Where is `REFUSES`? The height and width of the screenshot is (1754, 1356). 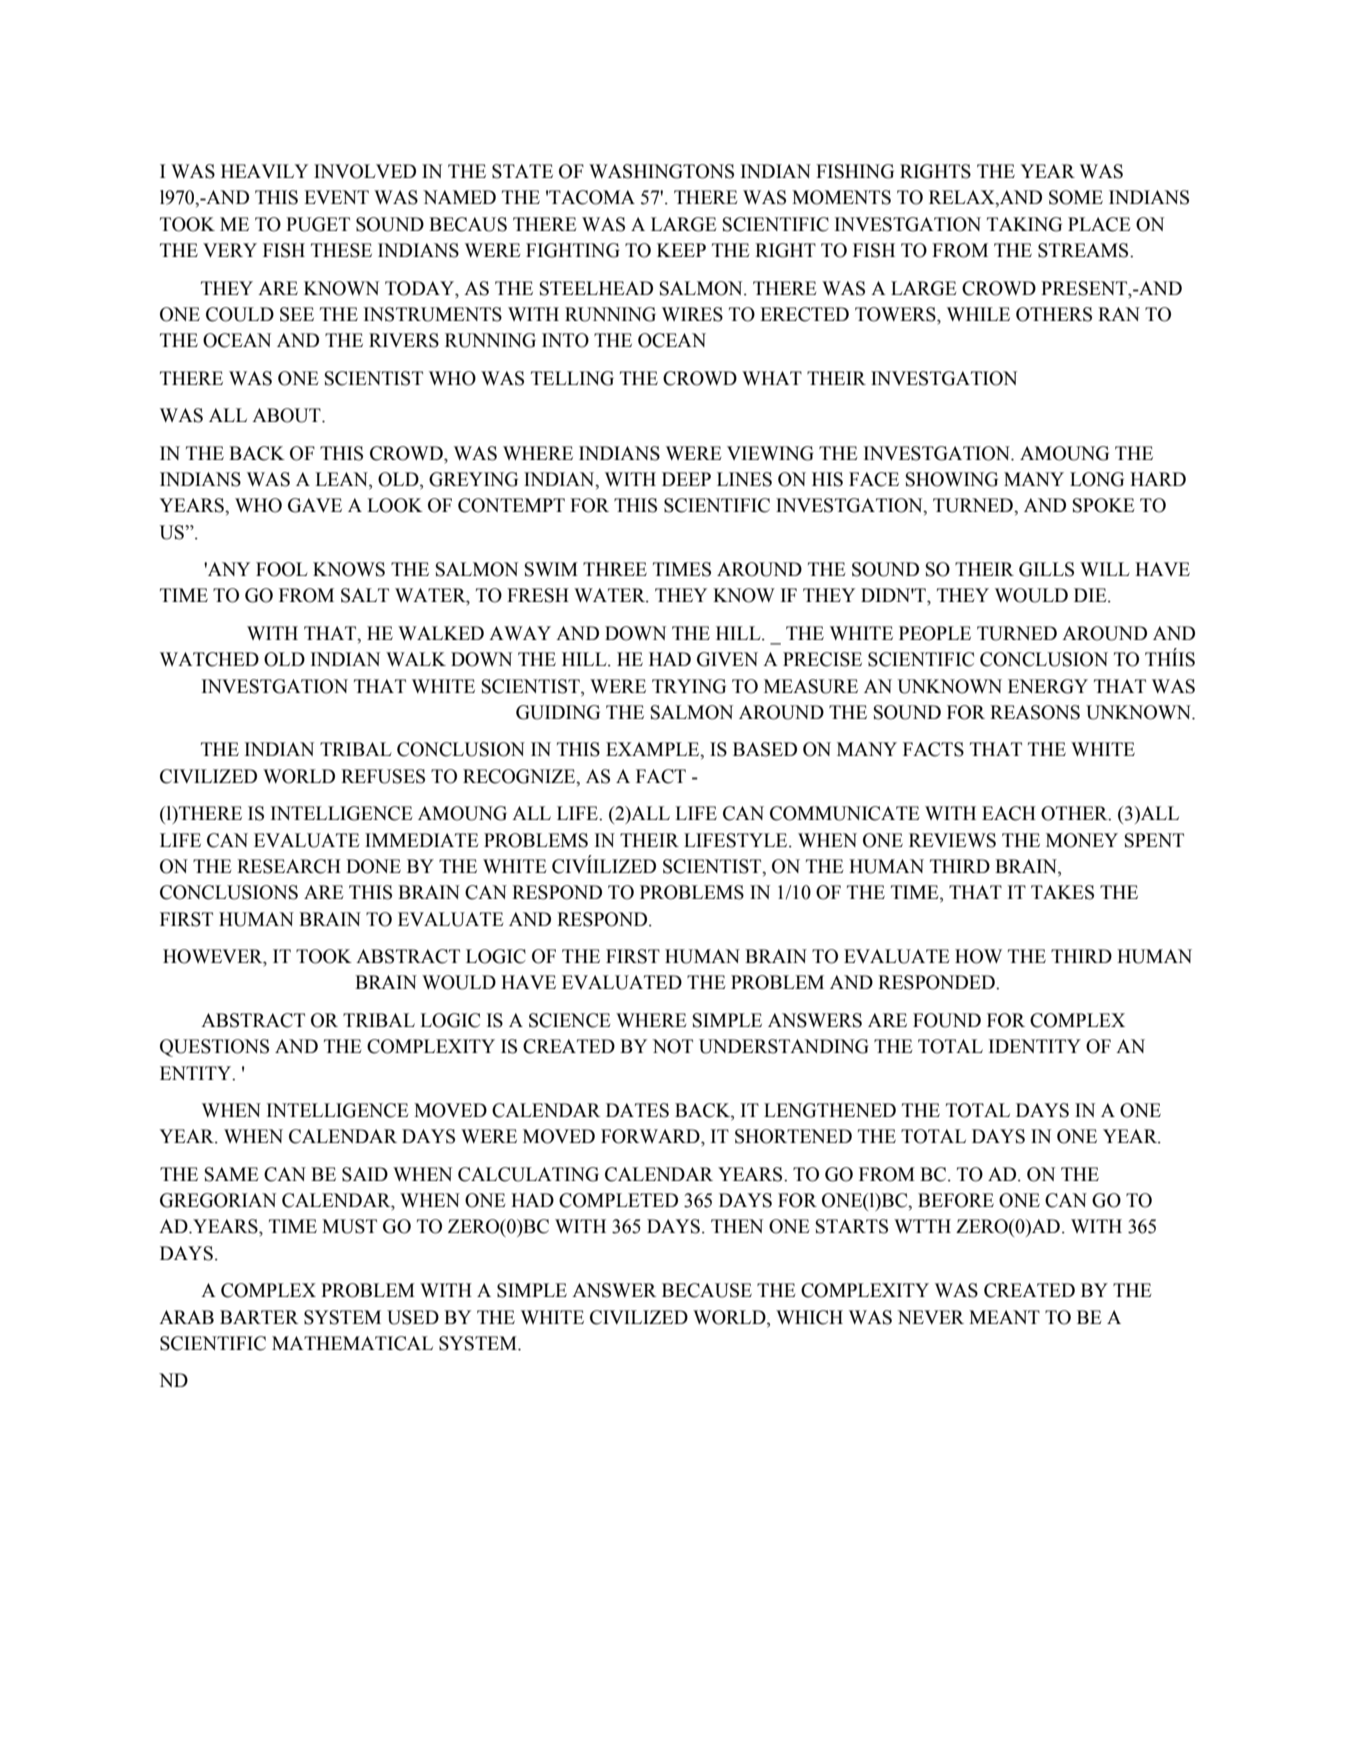
REFUSES is located at coordinates (383, 776).
